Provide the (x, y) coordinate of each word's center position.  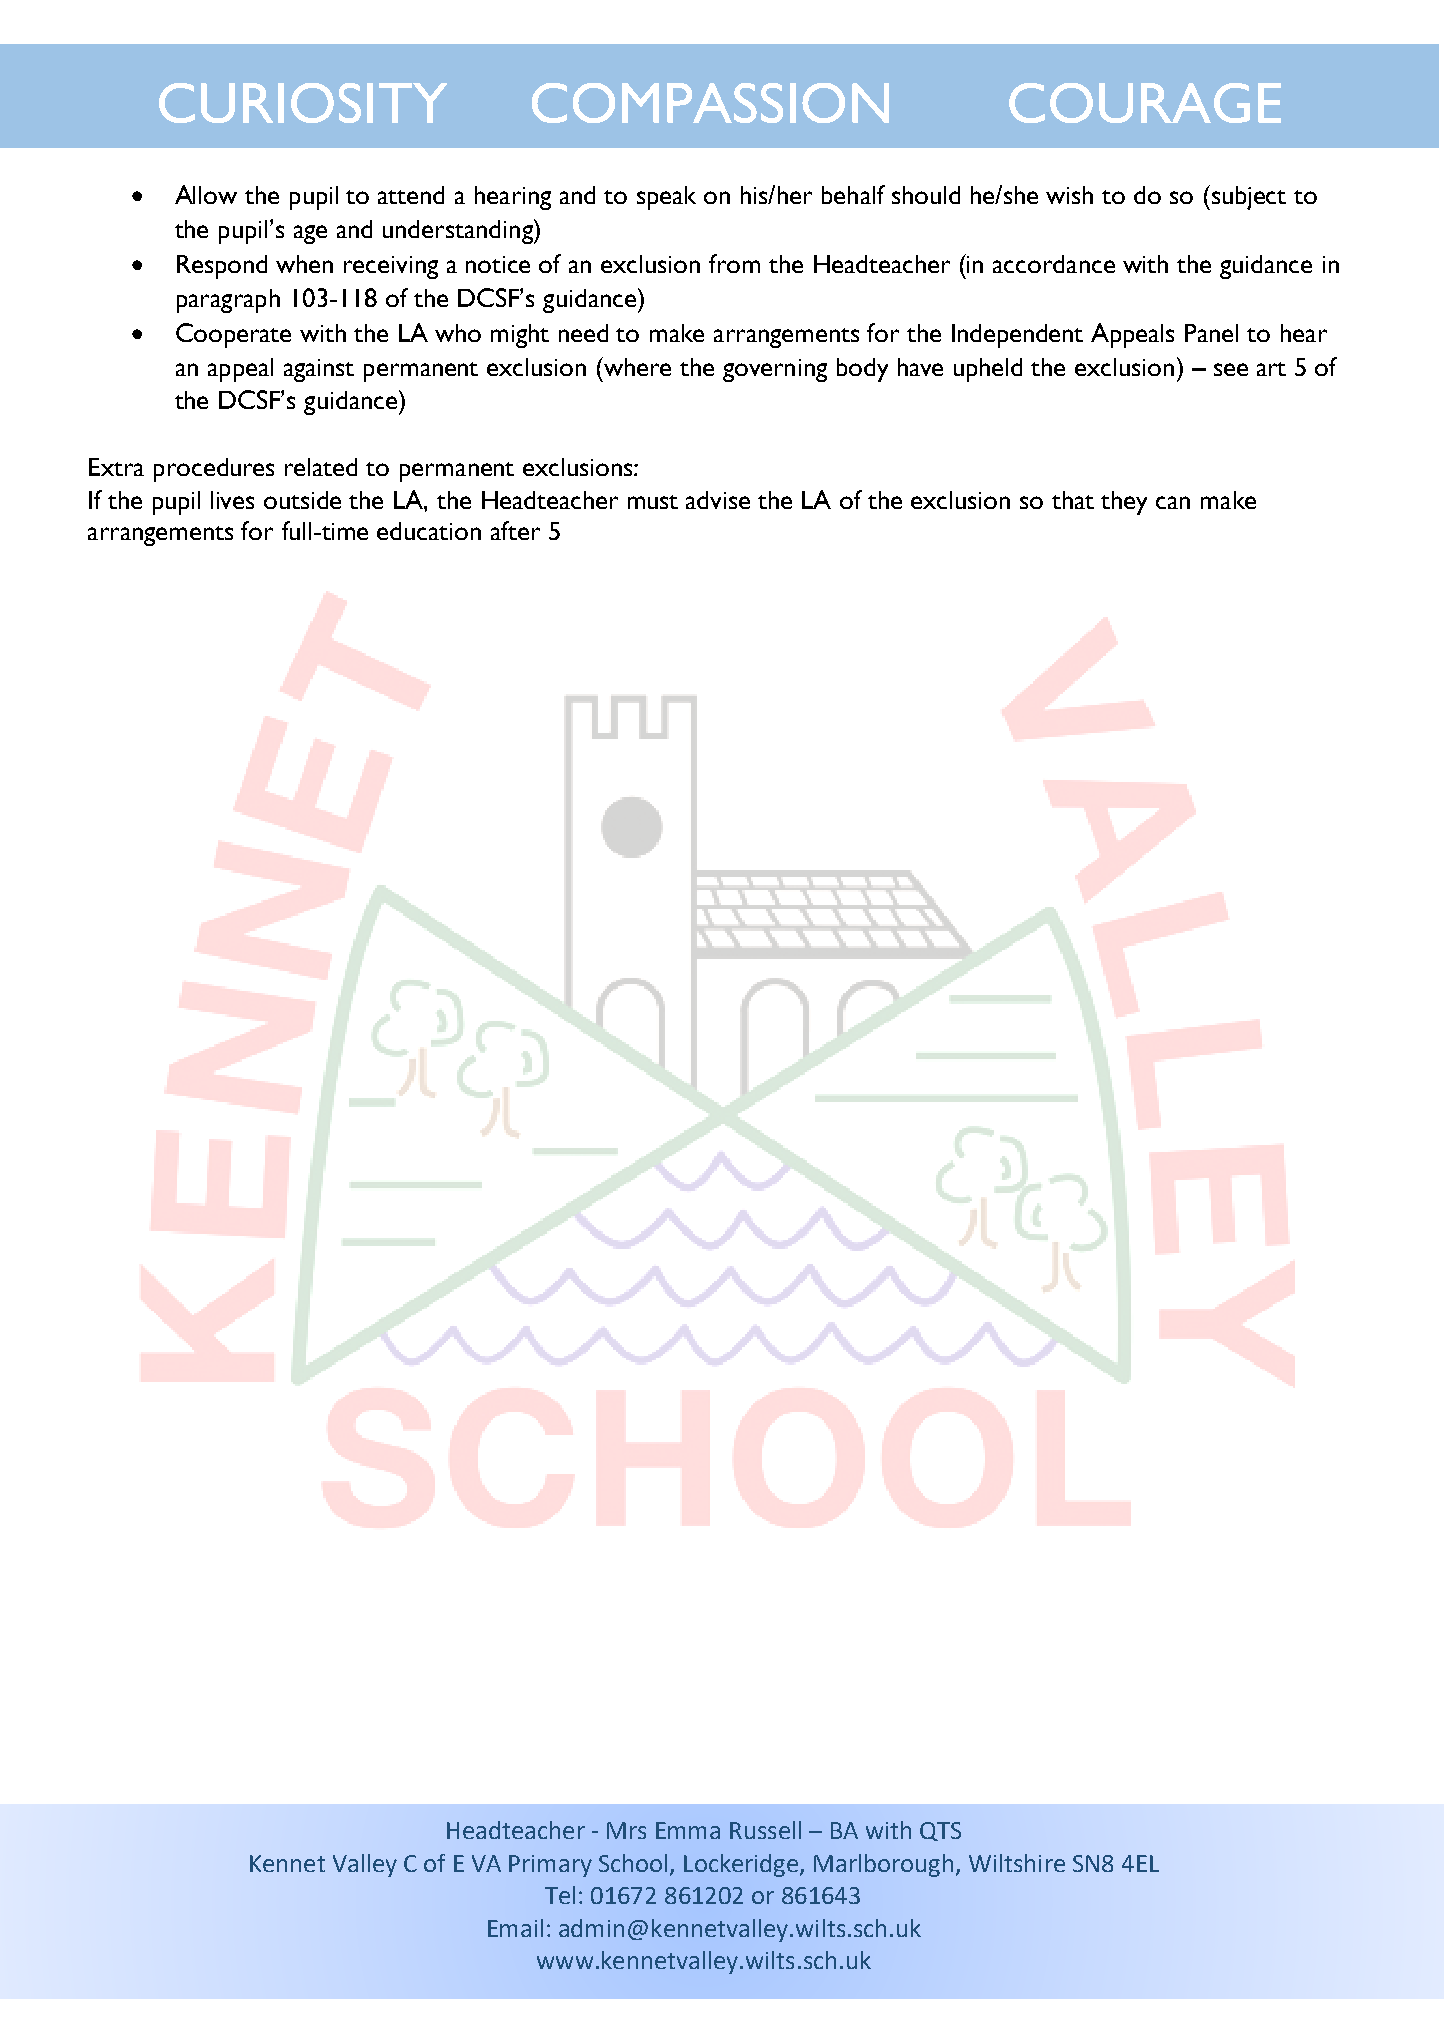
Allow (206, 194)
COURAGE (1145, 103)
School (633, 1863)
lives (232, 500)
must (653, 502)
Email (515, 1928)
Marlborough (883, 1865)
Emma (688, 1830)
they (1124, 503)
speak (666, 198)
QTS (940, 1831)
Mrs (626, 1830)
